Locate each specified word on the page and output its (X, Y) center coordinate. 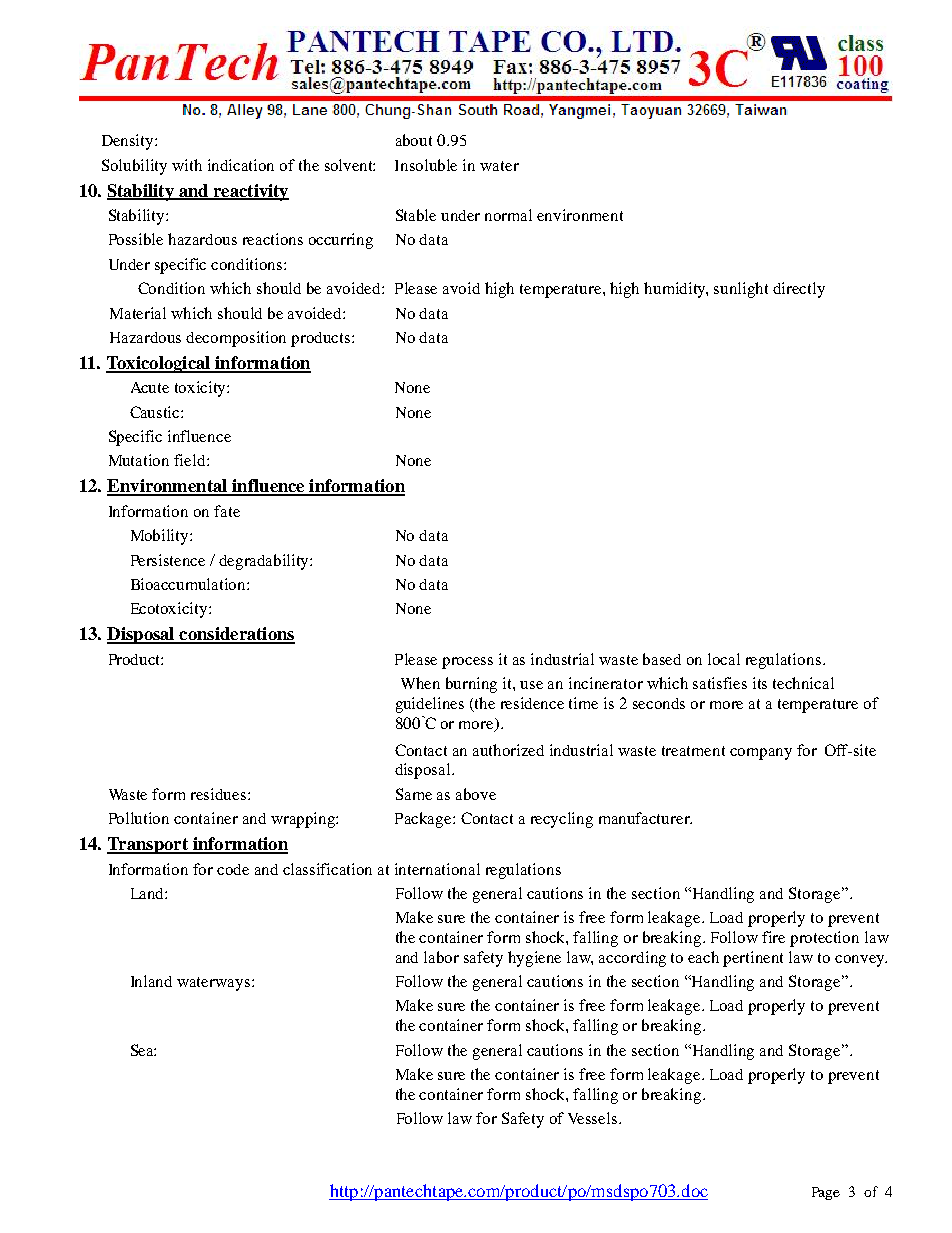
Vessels (594, 1118)
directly (799, 290)
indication (241, 165)
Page (826, 1193)
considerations (236, 635)
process (467, 663)
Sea (143, 1050)
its (760, 683)
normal (508, 215)
